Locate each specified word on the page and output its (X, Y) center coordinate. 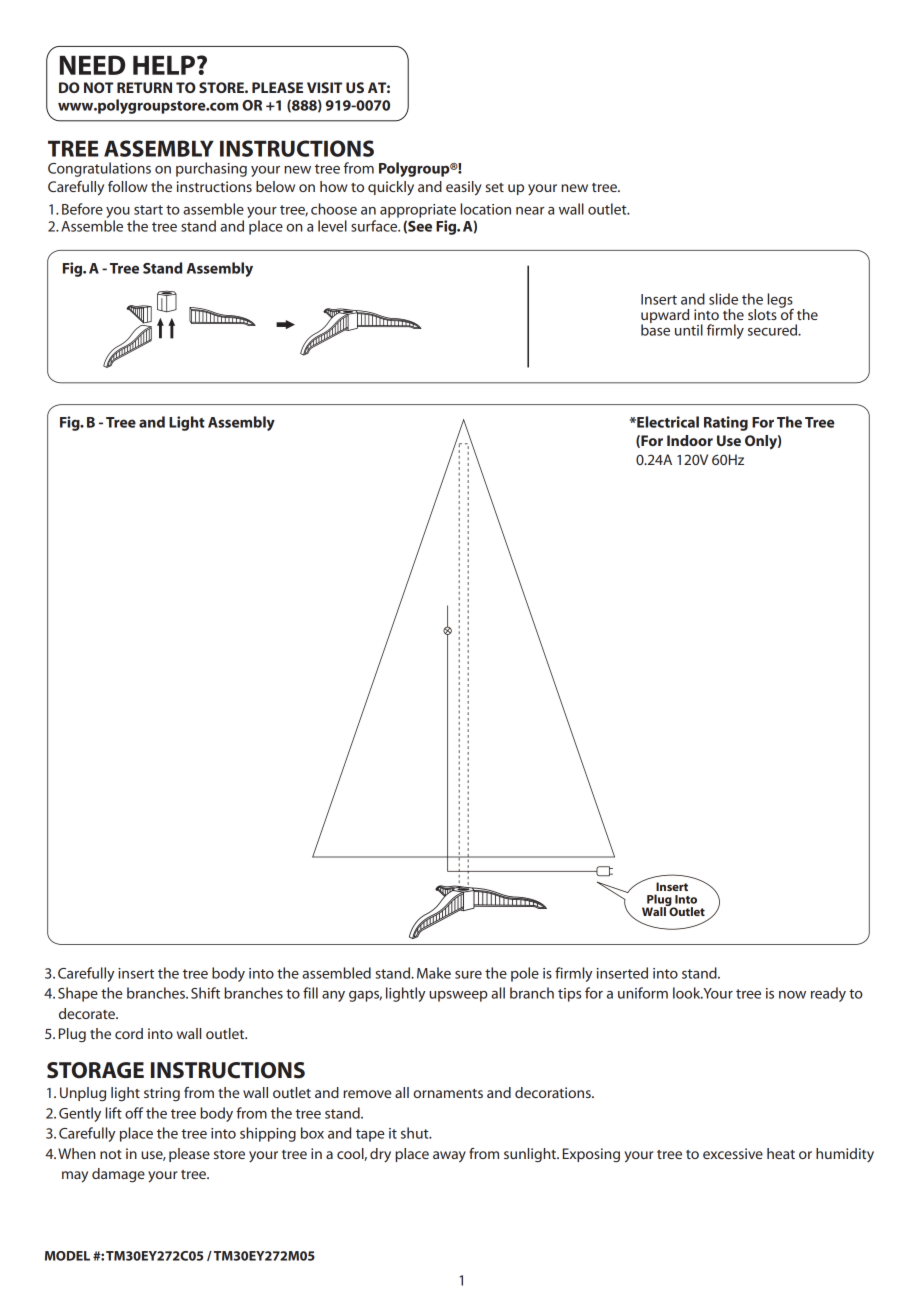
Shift (205, 993)
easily (464, 188)
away (449, 1157)
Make (434, 973)
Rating (726, 423)
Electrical (667, 422)
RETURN (144, 87)
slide (723, 299)
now (792, 995)
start (148, 210)
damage (118, 1175)
